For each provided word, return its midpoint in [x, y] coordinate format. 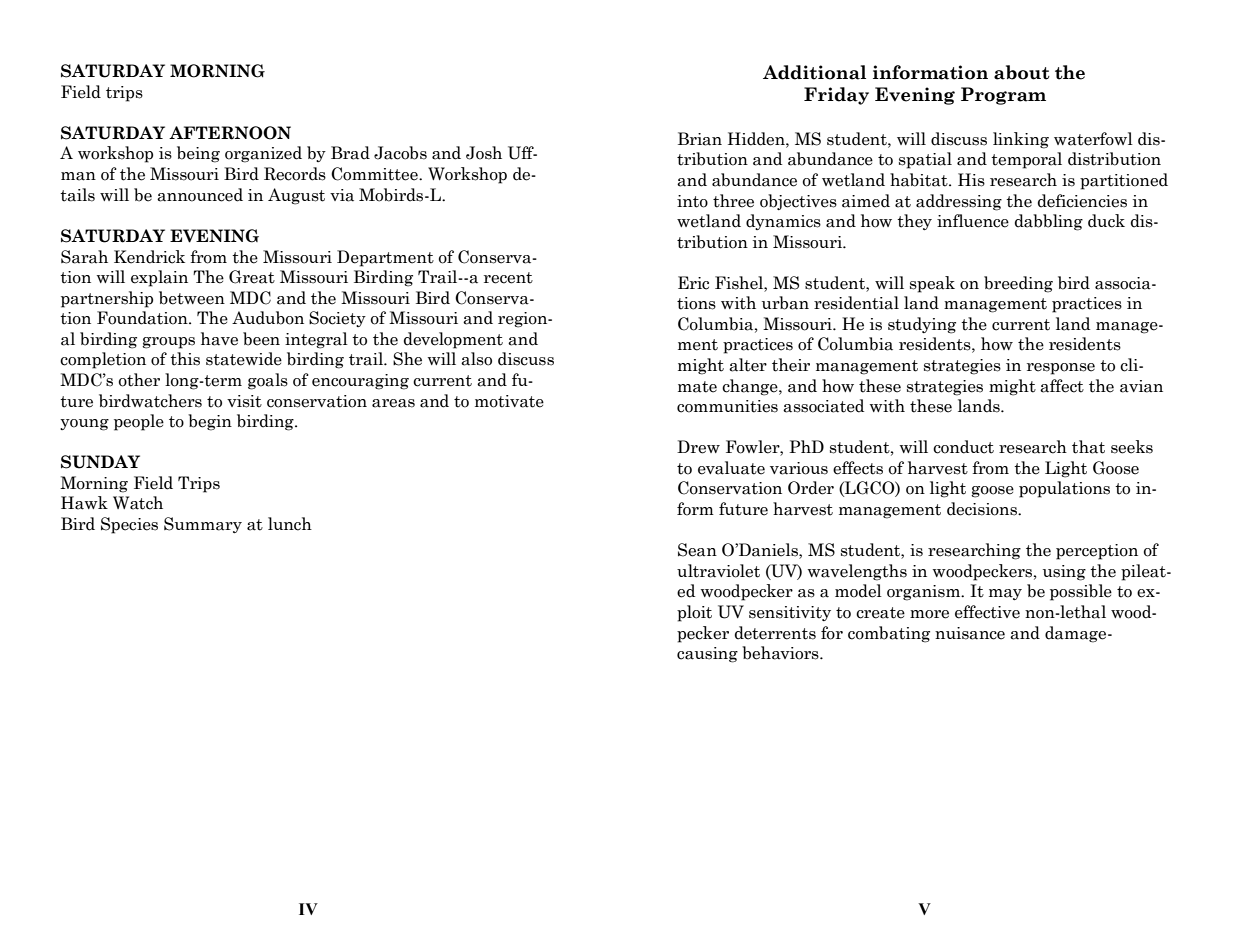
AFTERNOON [230, 133]
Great [252, 277]
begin [210, 422]
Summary [203, 525]
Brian [700, 139]
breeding [1018, 284]
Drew [698, 447]
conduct [963, 447]
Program [1003, 96]
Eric [693, 283]
